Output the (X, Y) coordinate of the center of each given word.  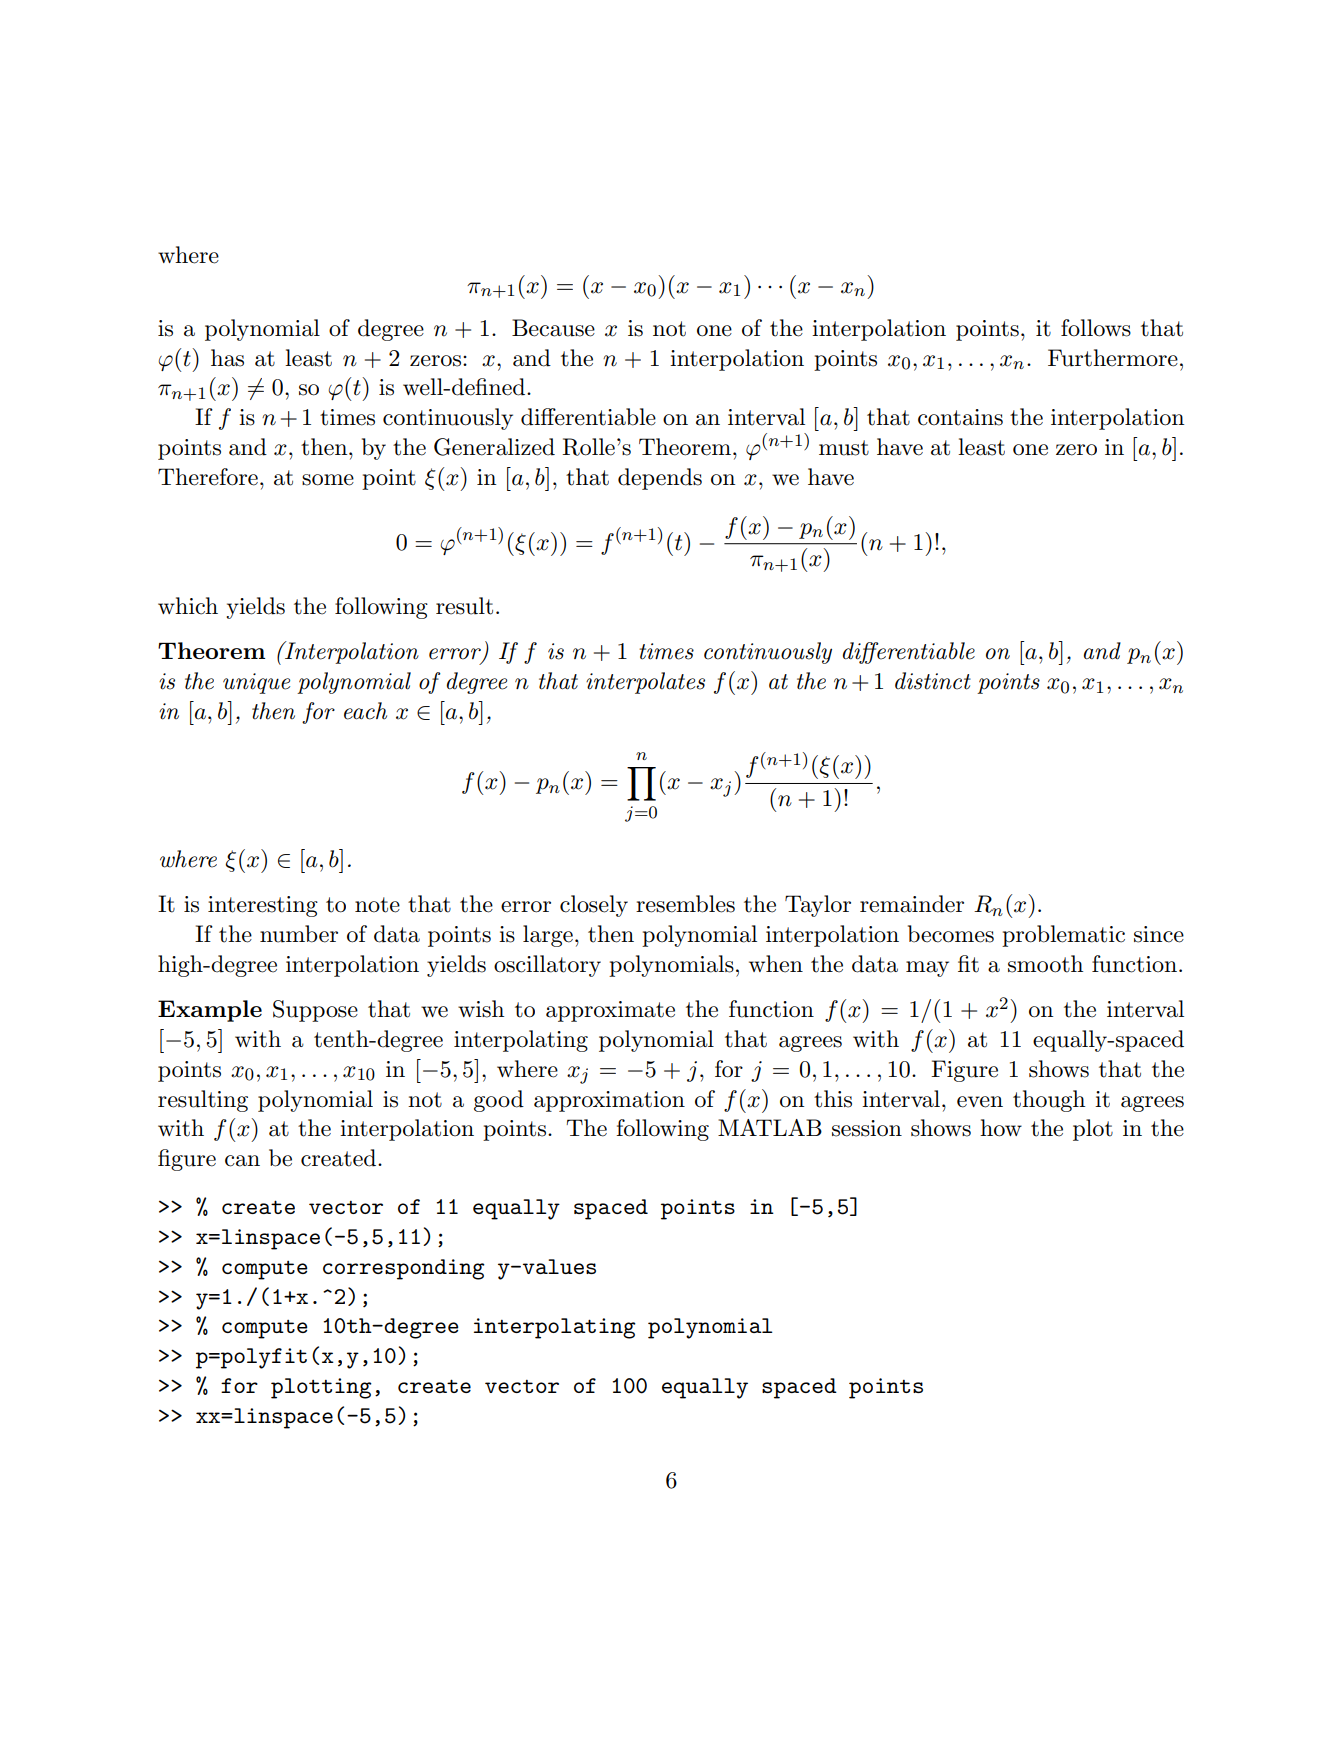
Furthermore (1113, 358)
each (365, 711)
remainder (912, 904)
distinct (933, 681)
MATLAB (770, 1127)
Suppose (315, 1011)
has (227, 358)
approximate (610, 1011)
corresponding (404, 1269)
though (1049, 1101)
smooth (1045, 964)
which (188, 606)
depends (660, 479)
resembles (685, 904)
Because (553, 328)
